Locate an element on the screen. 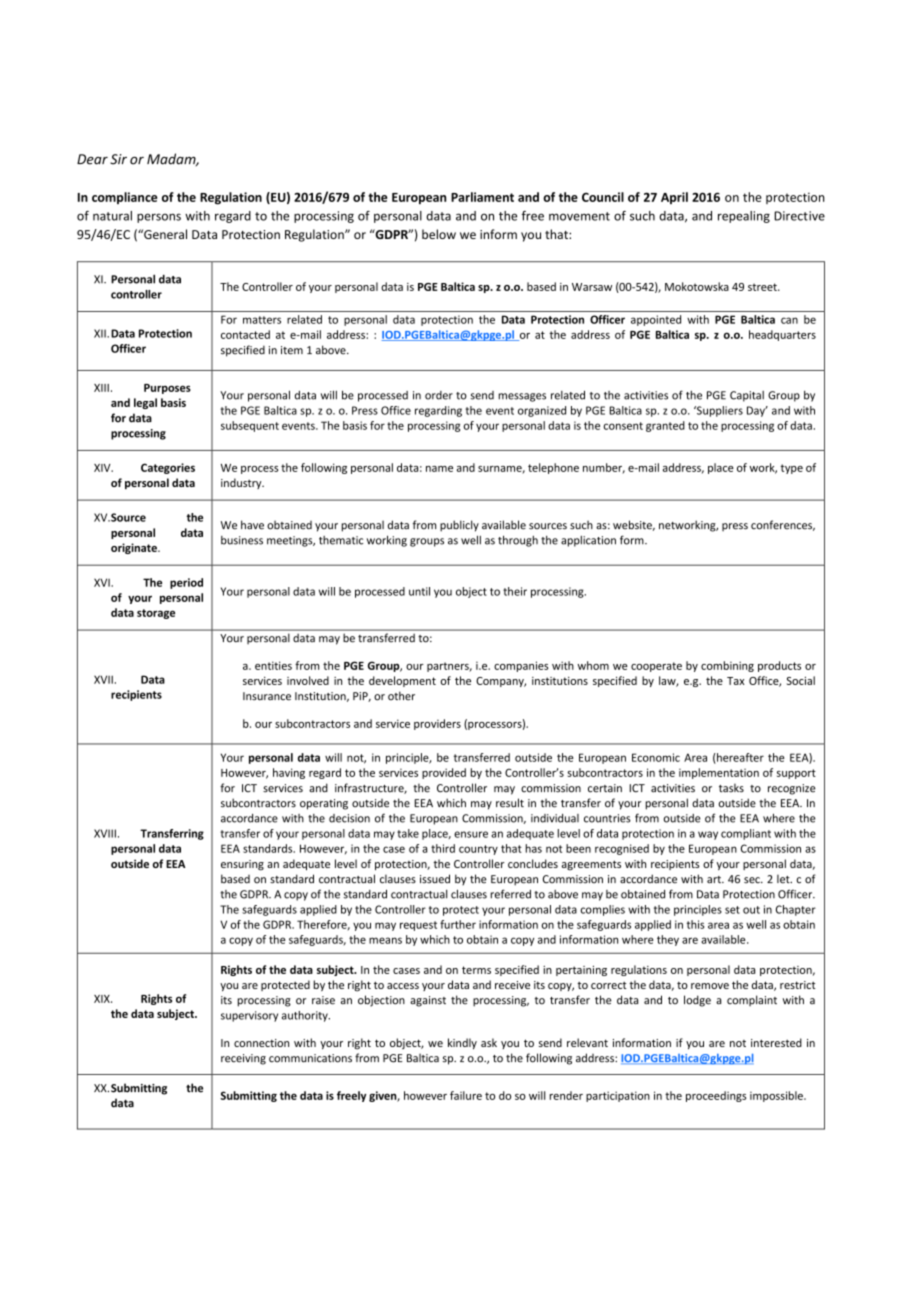 The height and width of the screenshot is (1308, 924). combining is located at coordinates (727, 666).
